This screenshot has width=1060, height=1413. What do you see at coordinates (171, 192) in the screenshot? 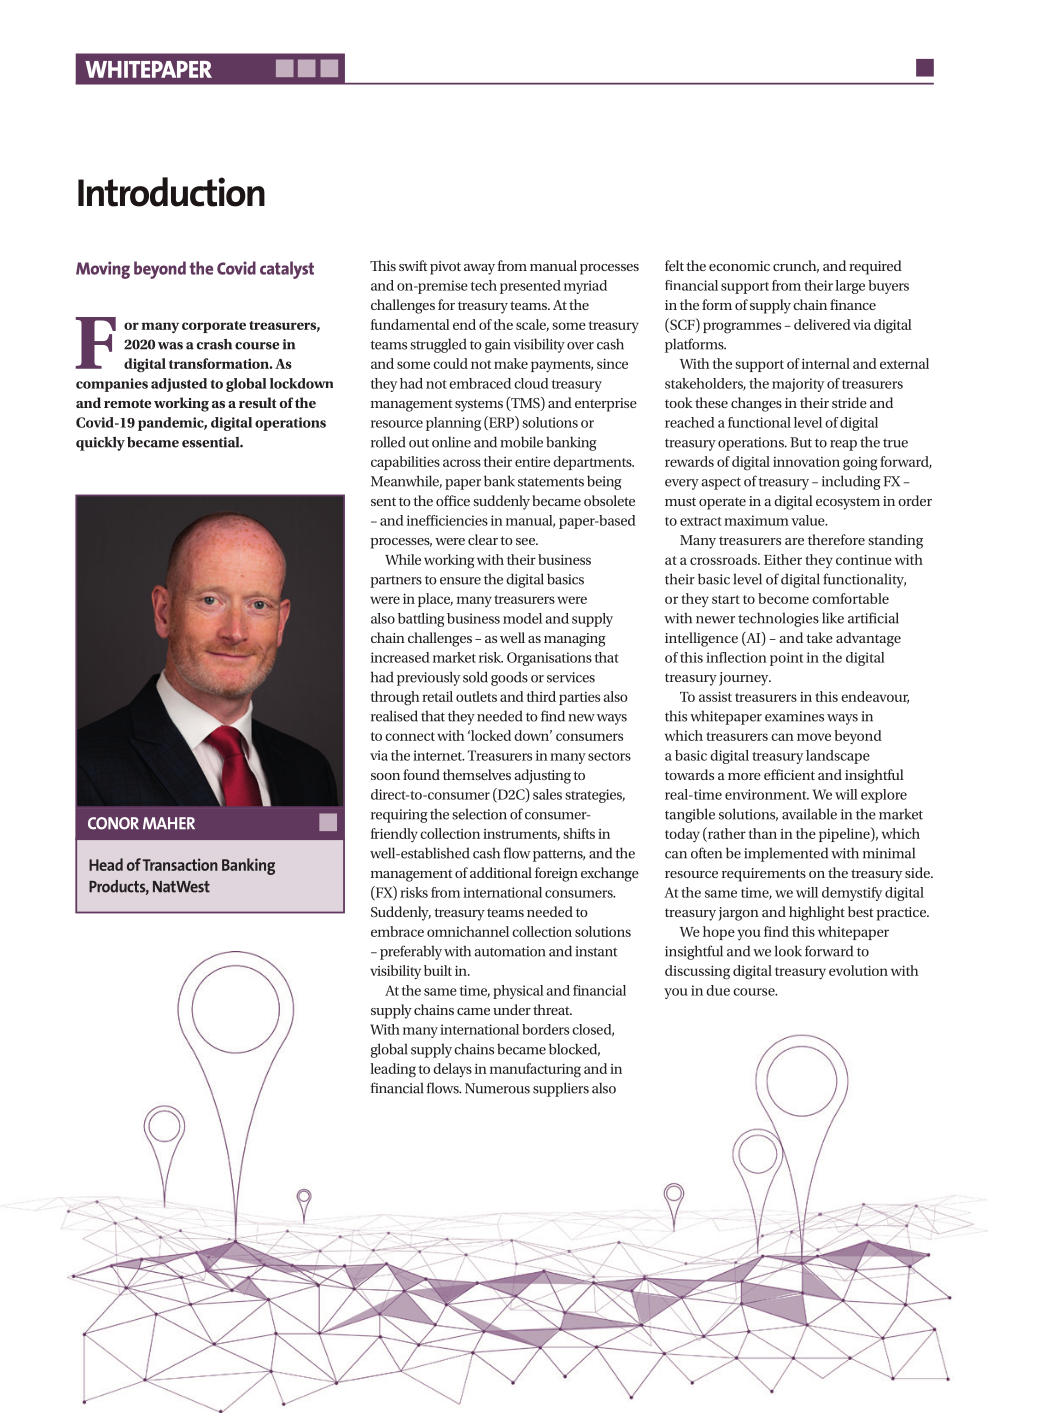
I see `Introduction` at bounding box center [171, 192].
